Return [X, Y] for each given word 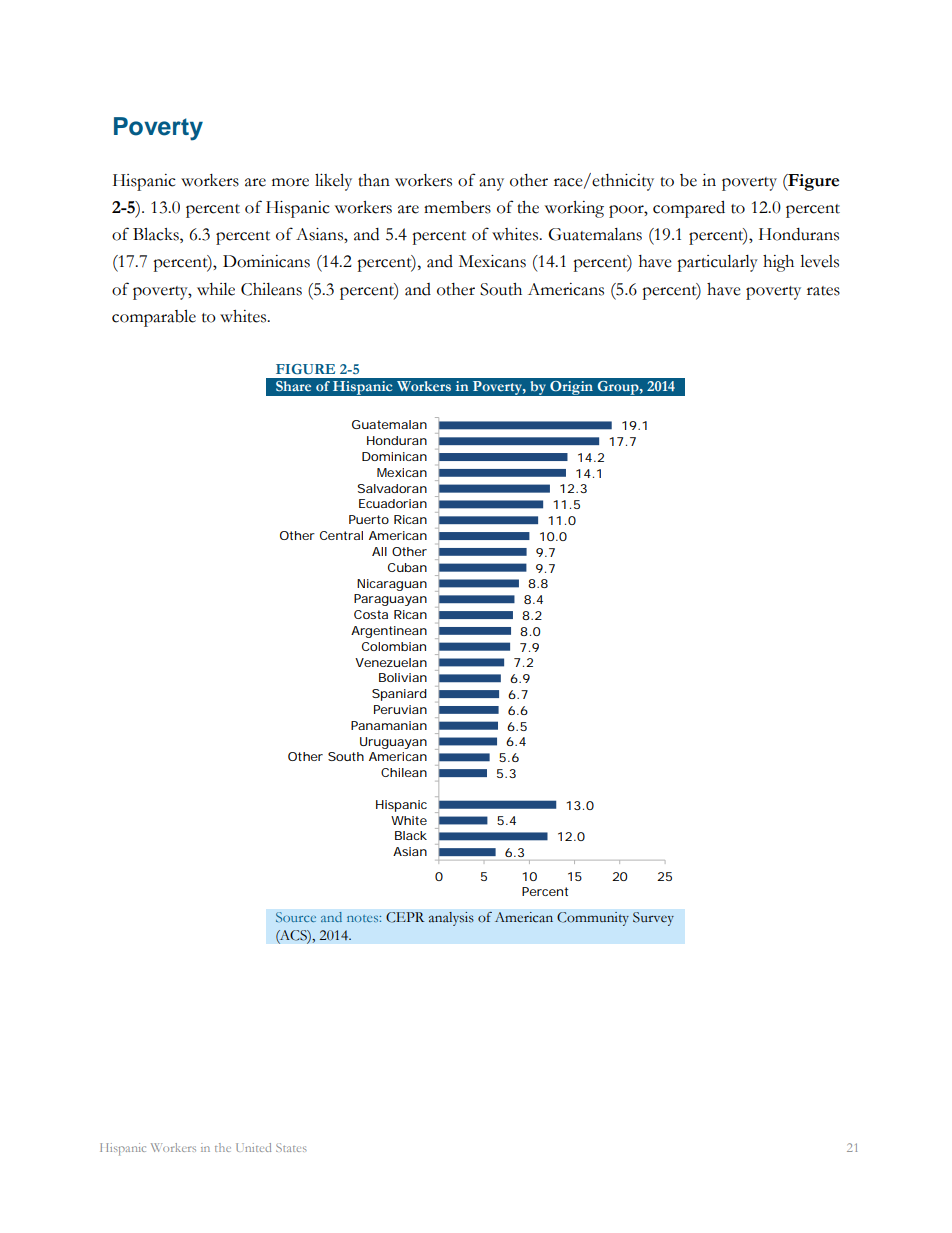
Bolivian [403, 677]
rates [823, 291]
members [457, 207]
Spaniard [399, 695]
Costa [371, 614]
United [253, 1147]
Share [293, 386]
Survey [653, 919]
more [290, 182]
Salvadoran [392, 488]
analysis [451, 919]
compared [689, 209]
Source [296, 917]
